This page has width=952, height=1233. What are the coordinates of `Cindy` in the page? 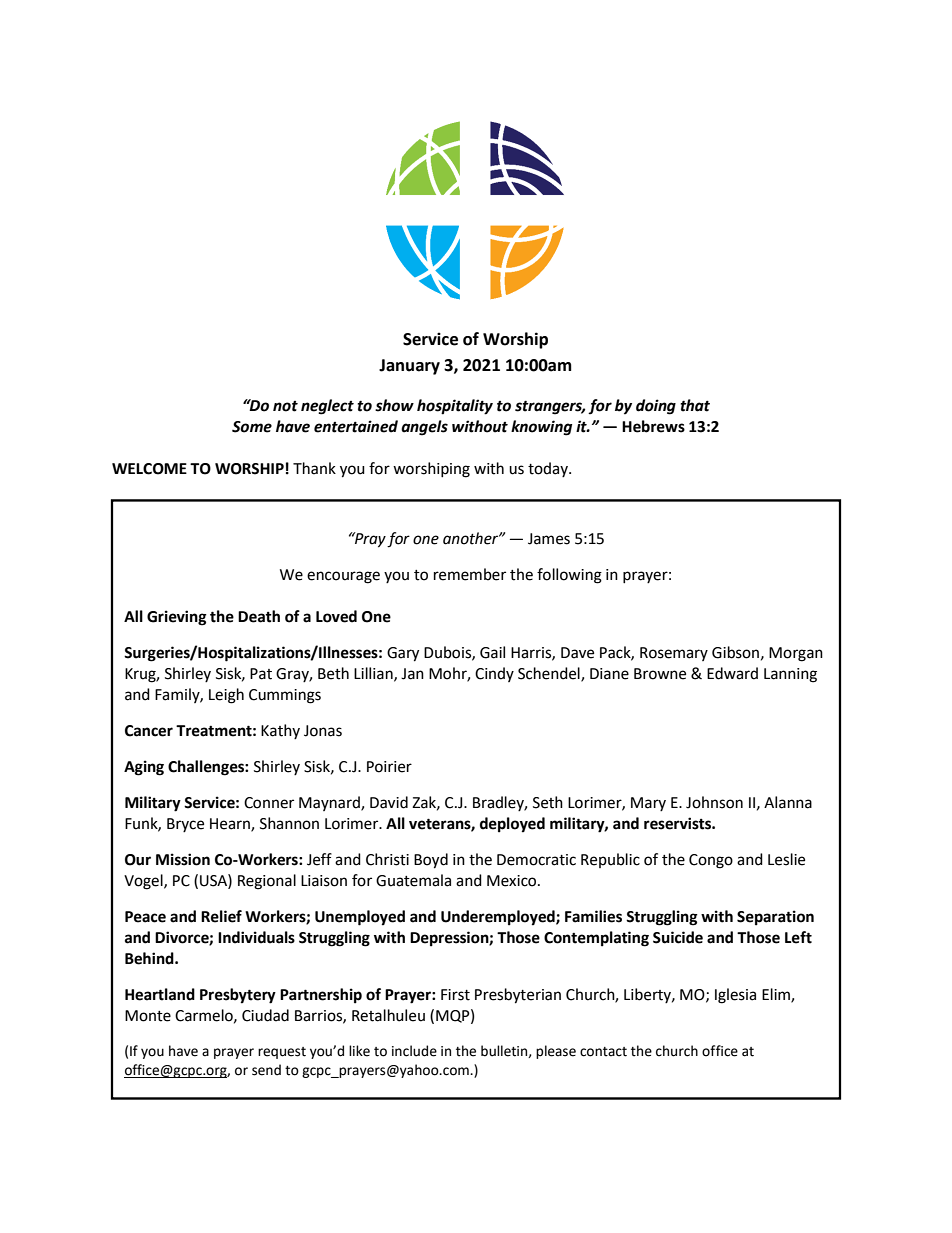 It's located at (494, 674).
